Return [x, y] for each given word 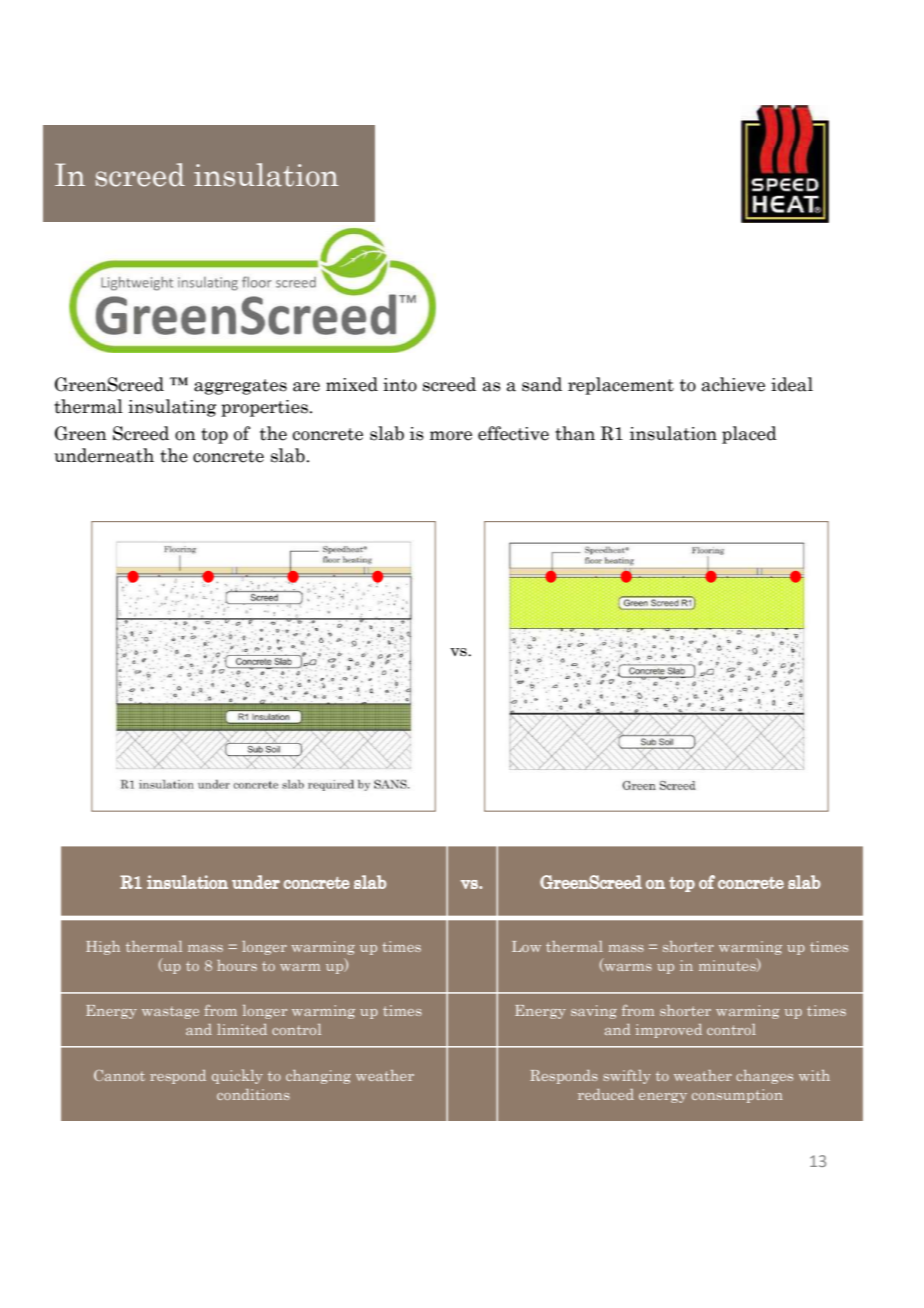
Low [526, 946]
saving [594, 1012]
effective [513, 433]
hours [237, 965]
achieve [733, 384]
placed [749, 435]
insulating [172, 408]
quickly [237, 1076]
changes [764, 1077]
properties [265, 408]
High [103, 948]
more [451, 436]
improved [669, 1031]
